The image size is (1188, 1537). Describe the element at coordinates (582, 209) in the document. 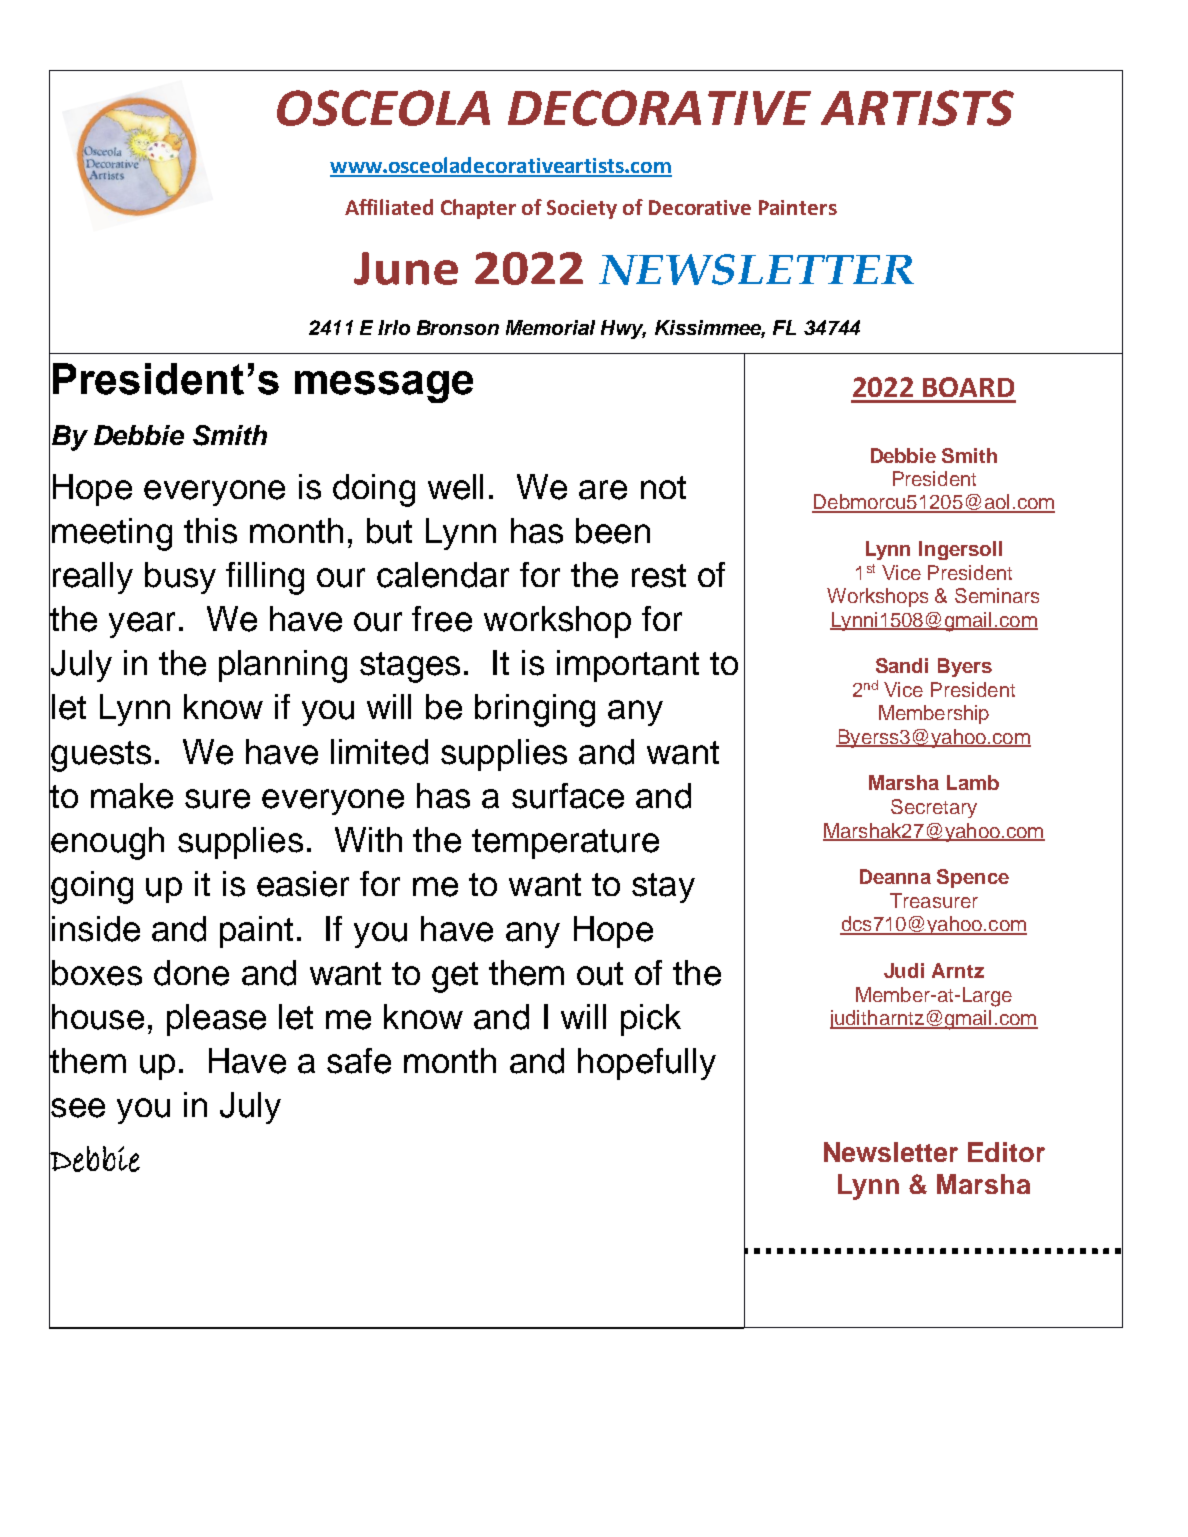

I see `Society` at that location.
